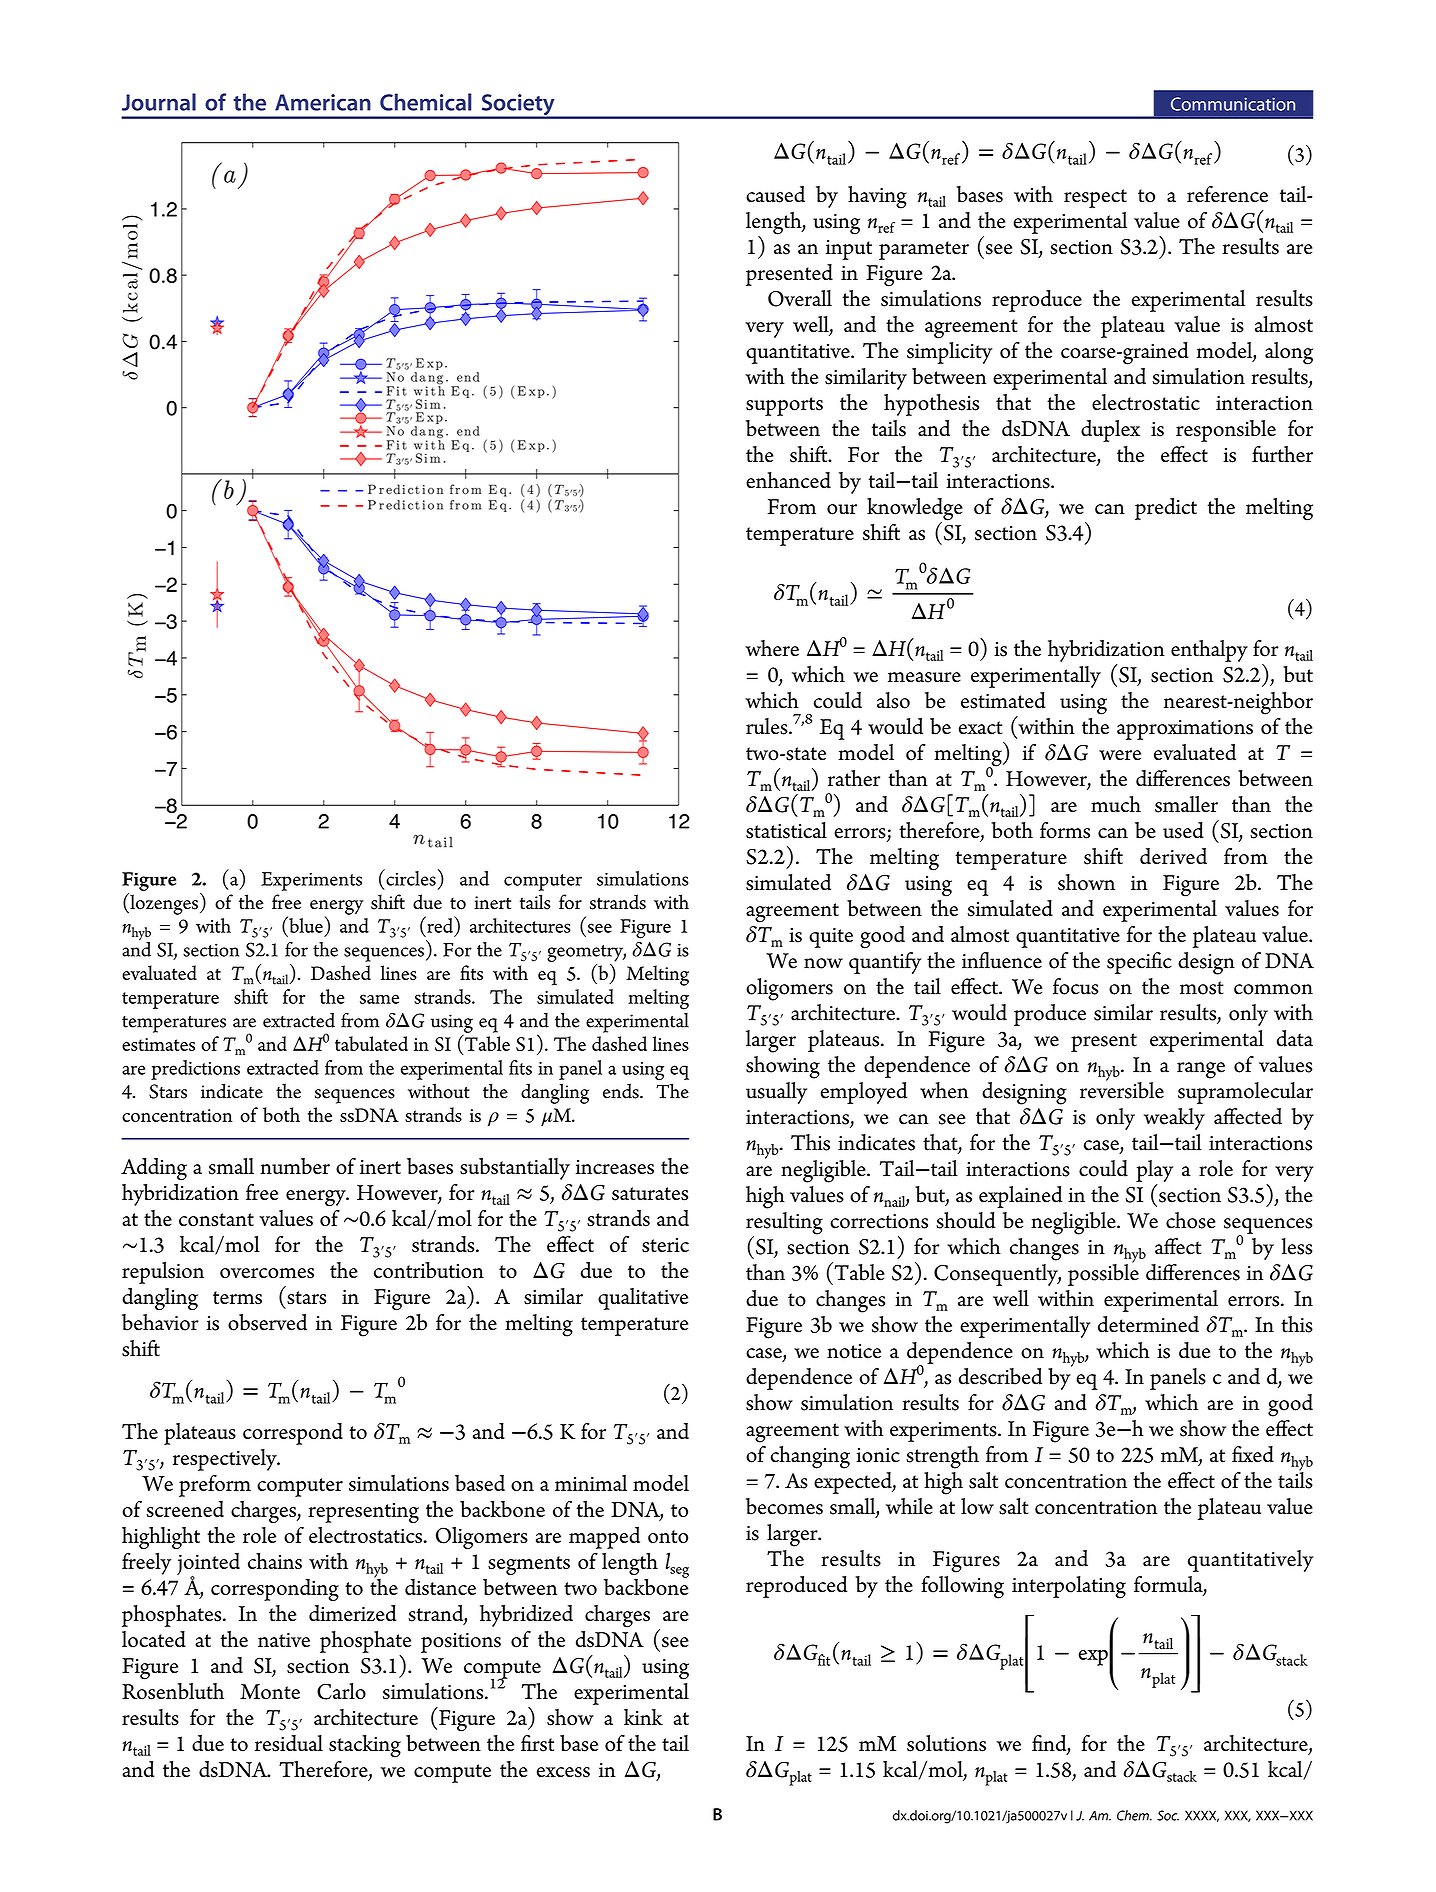  I want to click on residual, so click(289, 1743).
